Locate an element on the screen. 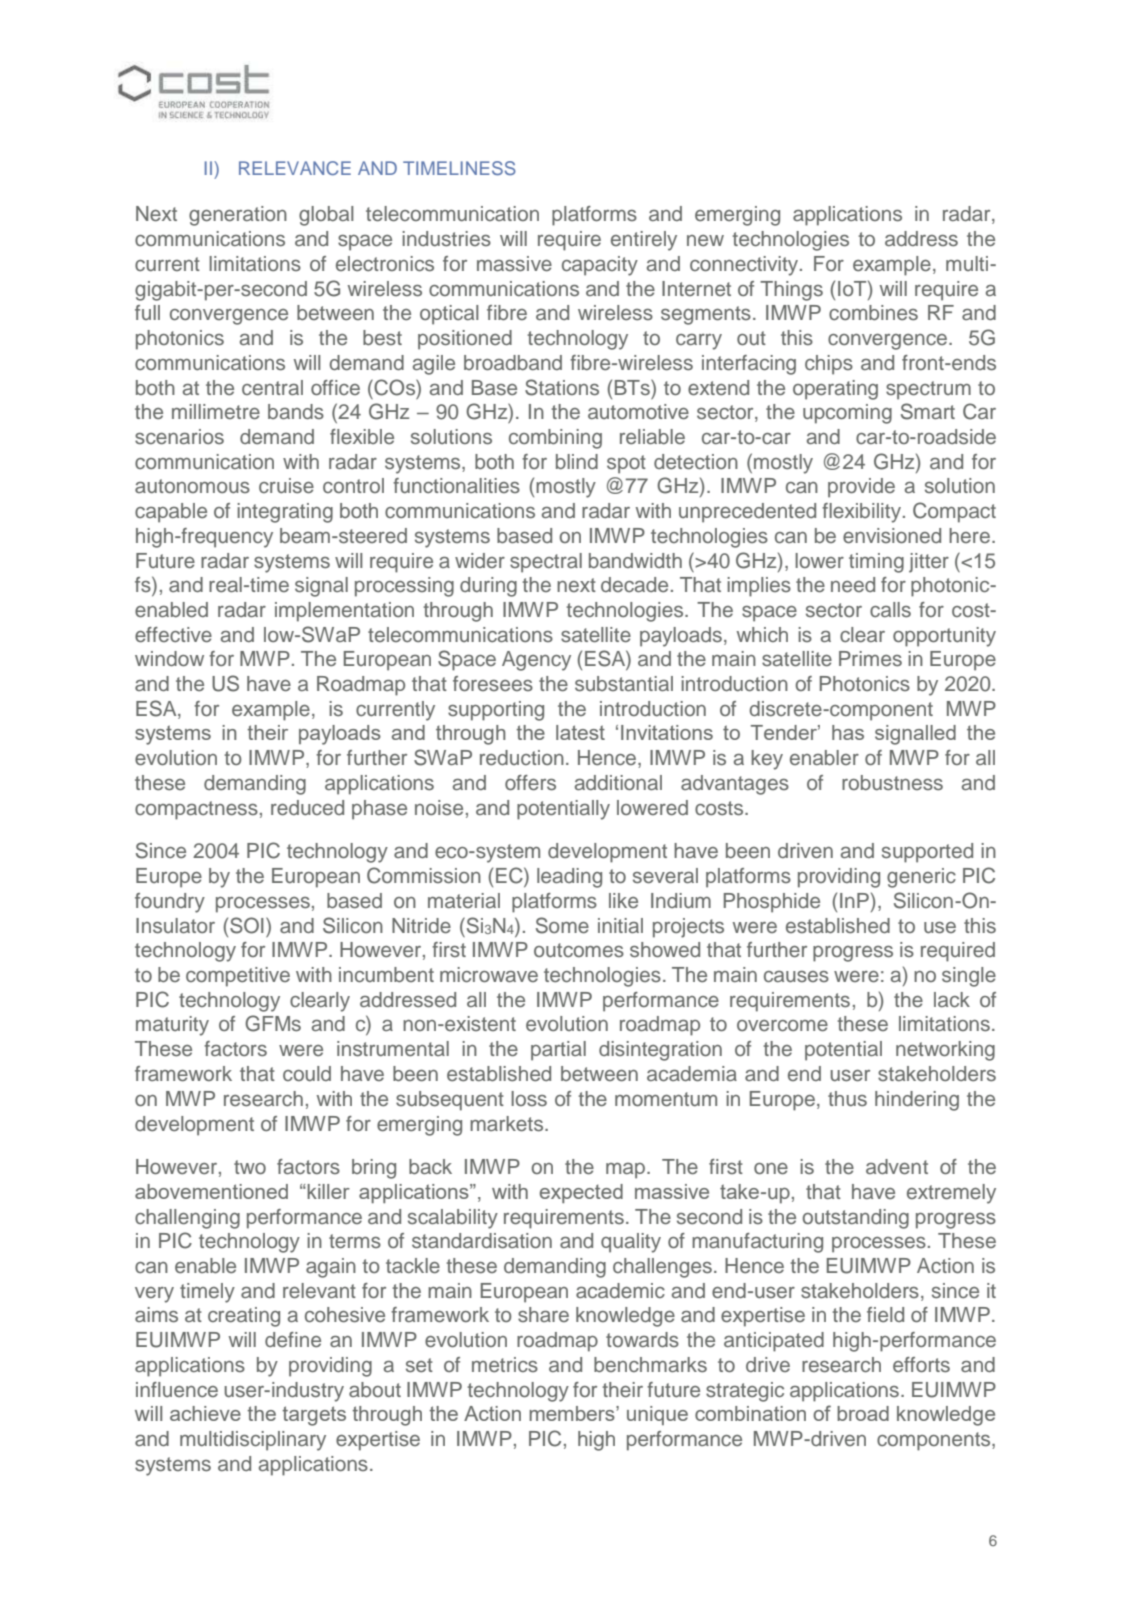  capacity is located at coordinates (600, 266).
